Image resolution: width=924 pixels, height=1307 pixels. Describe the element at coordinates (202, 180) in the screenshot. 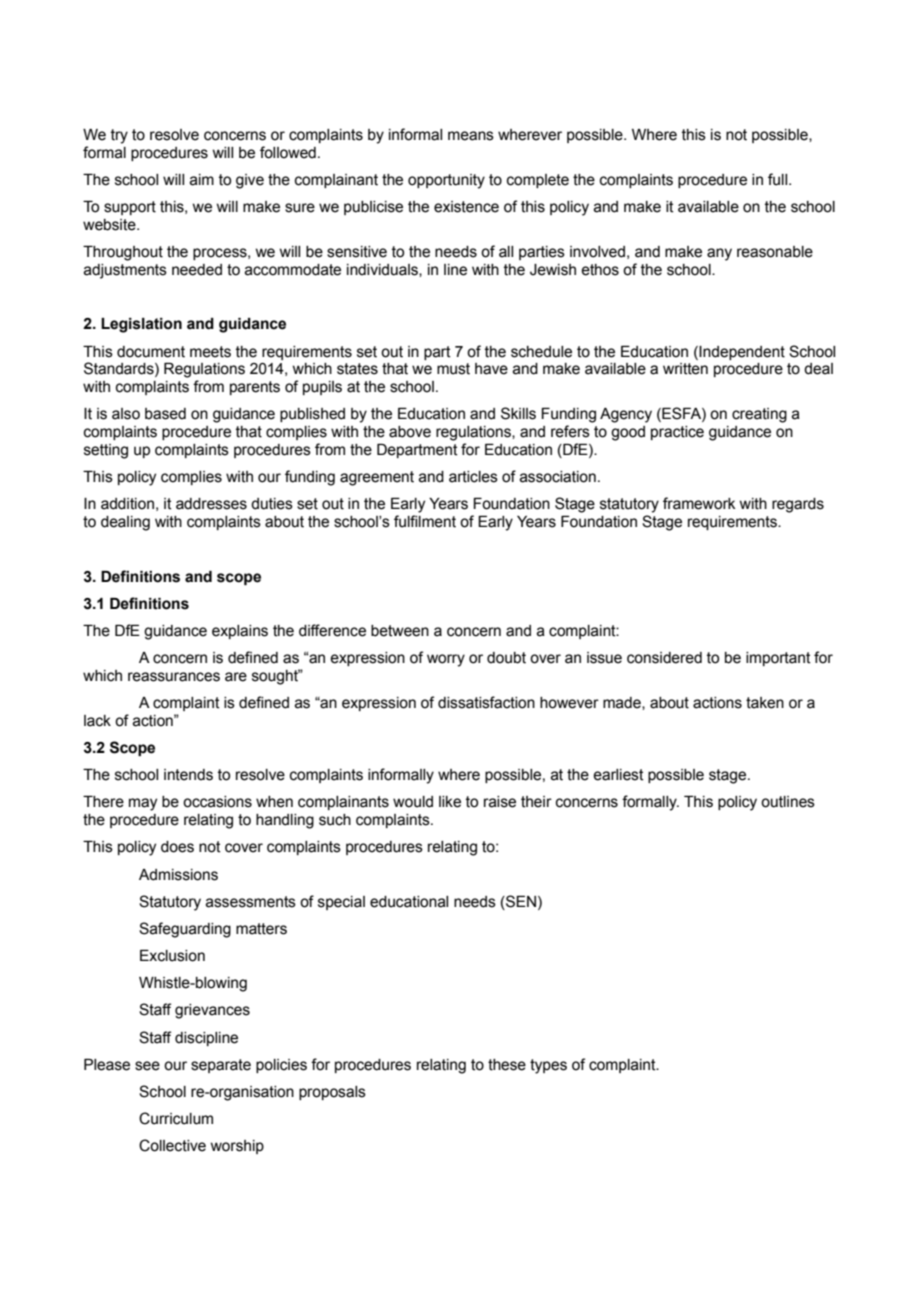

I see `aim` at that location.
